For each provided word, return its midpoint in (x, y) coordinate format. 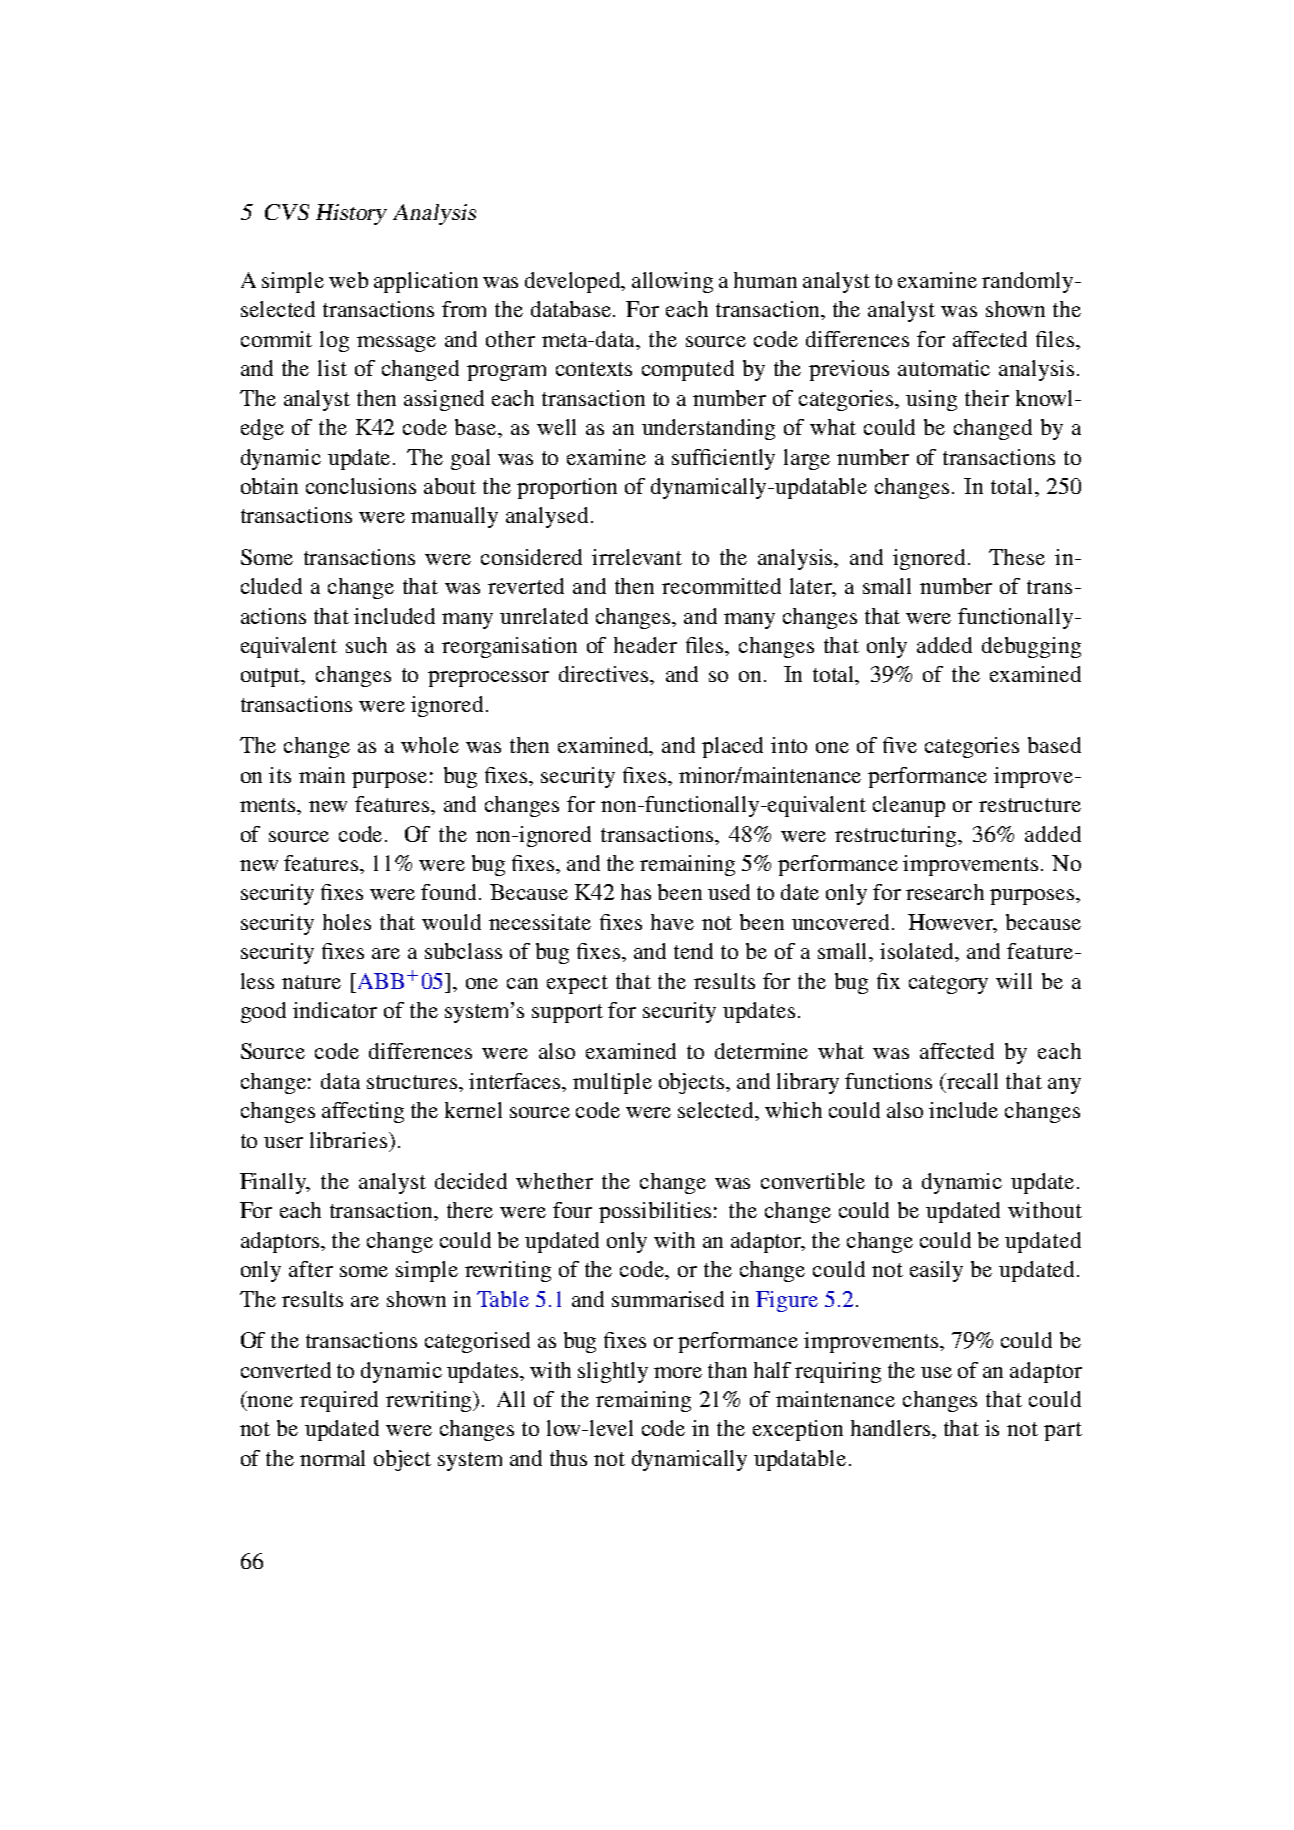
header (645, 645)
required (339, 1401)
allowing (672, 282)
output (272, 677)
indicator (335, 1010)
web (348, 280)
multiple (612, 1083)
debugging (1031, 647)
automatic (944, 368)
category (948, 984)
